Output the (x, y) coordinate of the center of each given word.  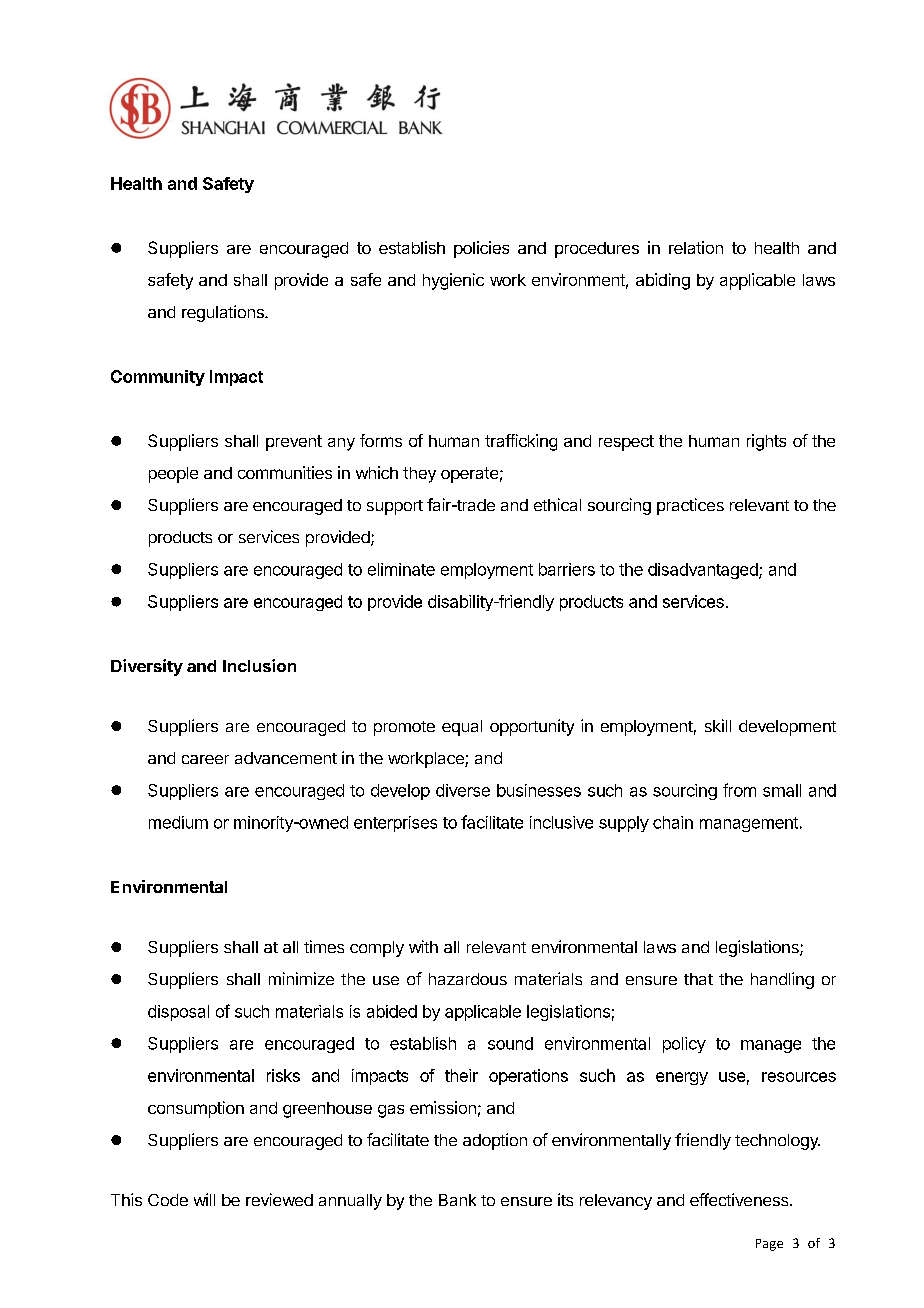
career (205, 759)
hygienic (453, 281)
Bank (457, 1200)
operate (469, 475)
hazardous (468, 979)
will (204, 1199)
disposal (178, 1013)
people (173, 475)
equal (462, 728)
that (698, 979)
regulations (224, 313)
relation (696, 247)
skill (718, 725)
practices (690, 506)
